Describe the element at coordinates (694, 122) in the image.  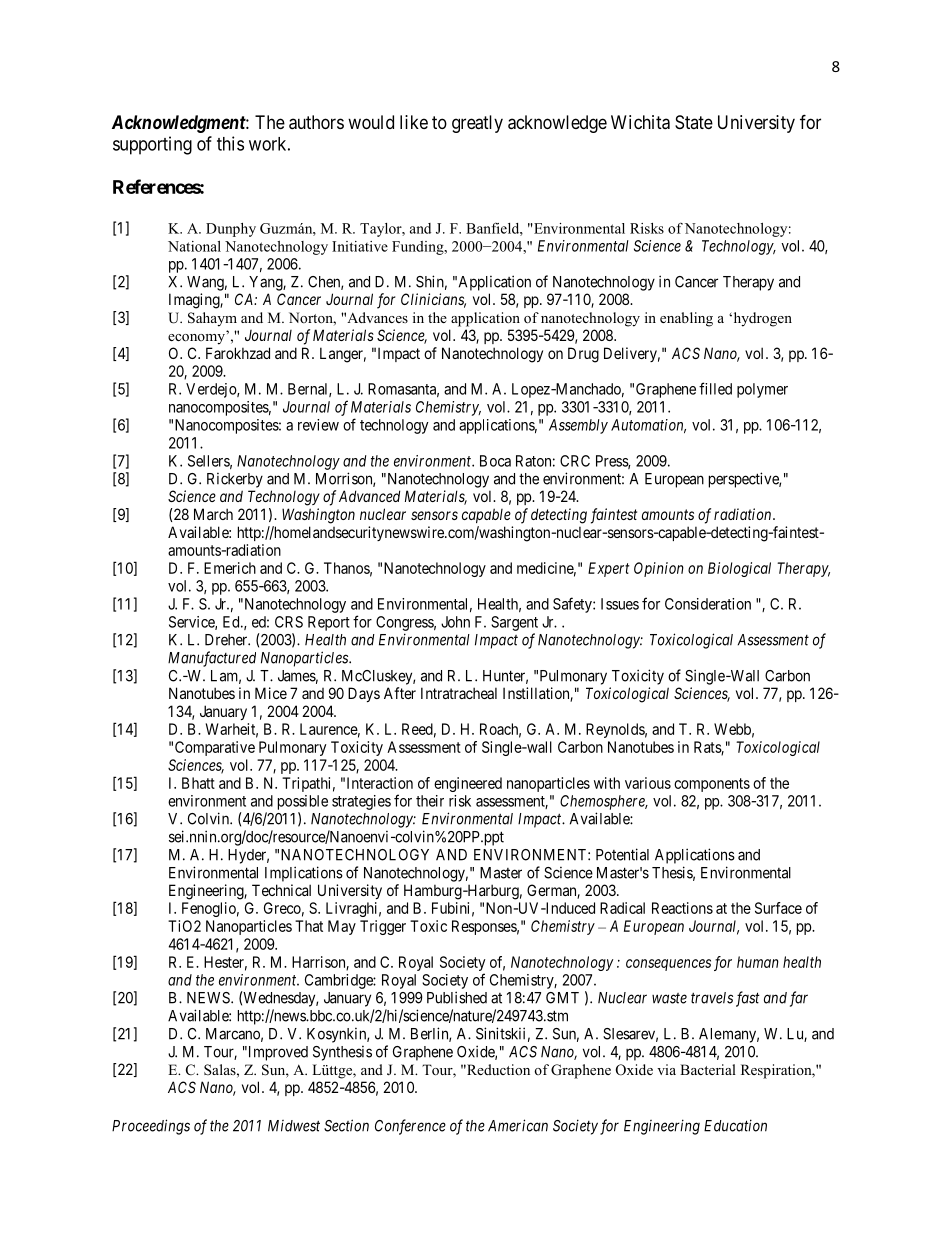
I see `State` at that location.
